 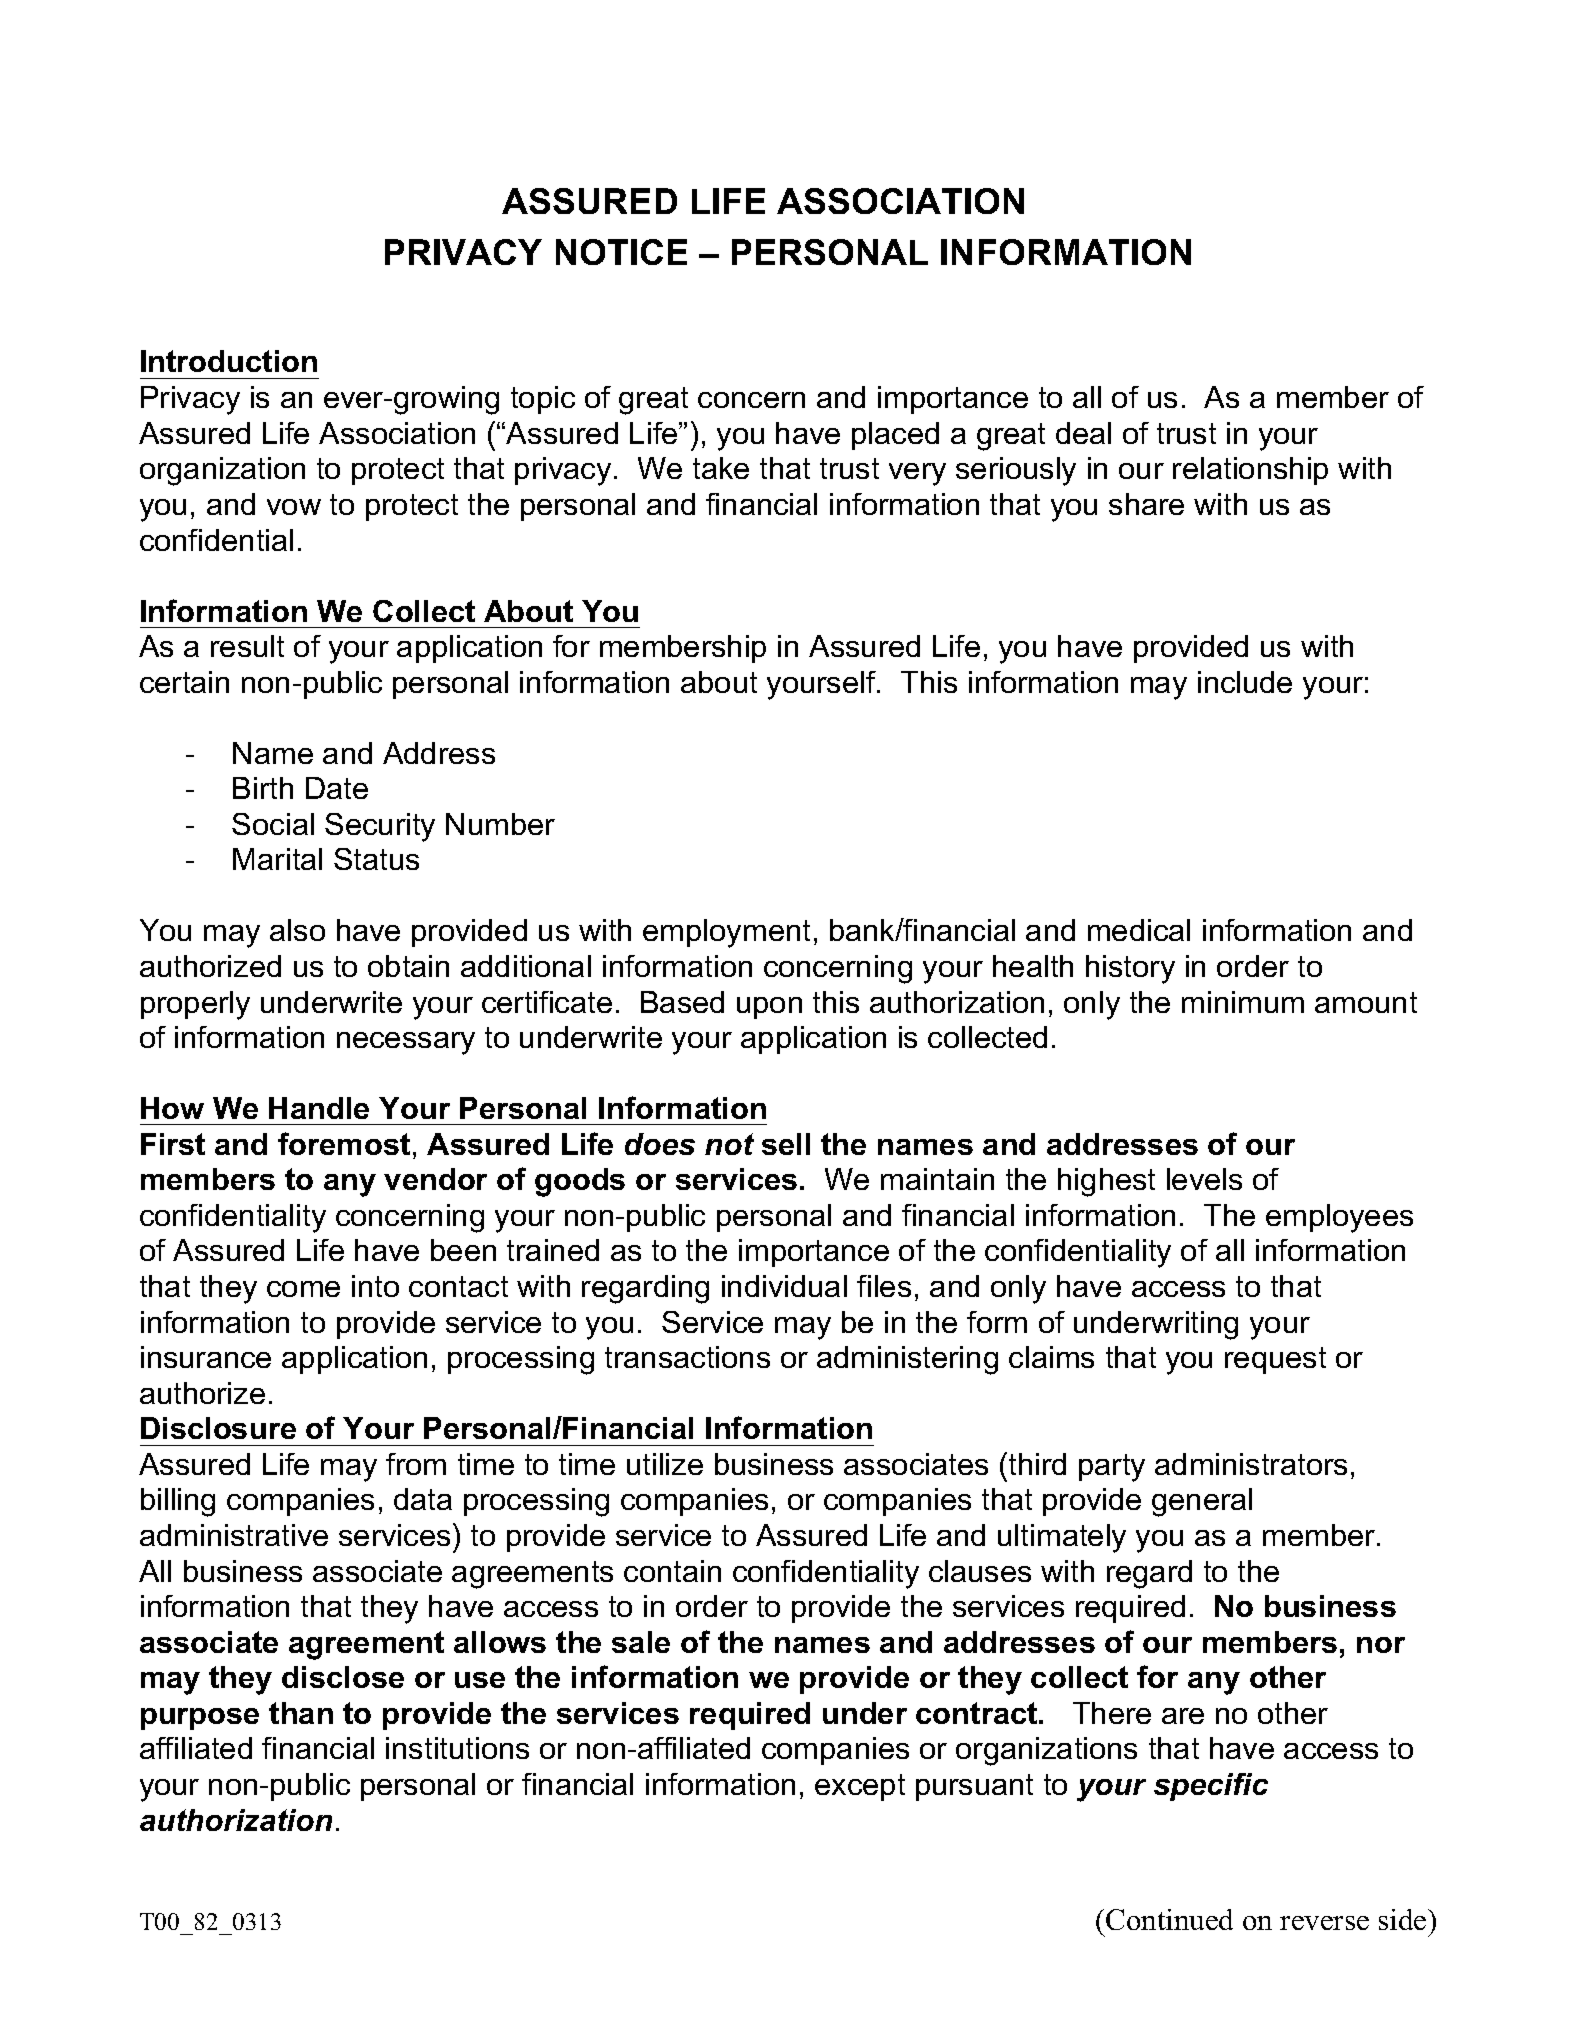 What do you see at coordinates (1250, 471) in the page?
I see `relationship` at bounding box center [1250, 471].
